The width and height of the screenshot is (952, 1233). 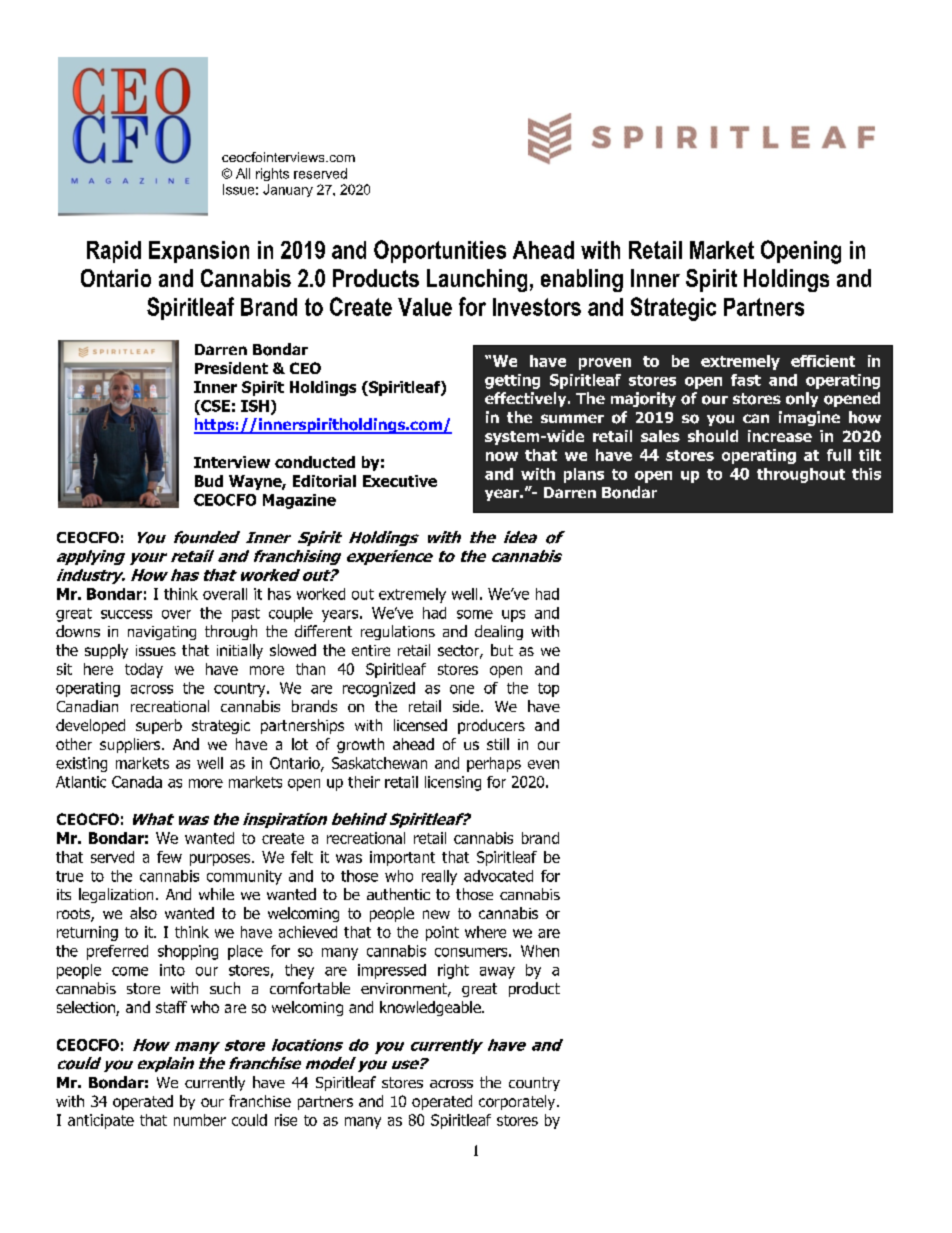 I want to click on but, so click(x=502, y=650).
